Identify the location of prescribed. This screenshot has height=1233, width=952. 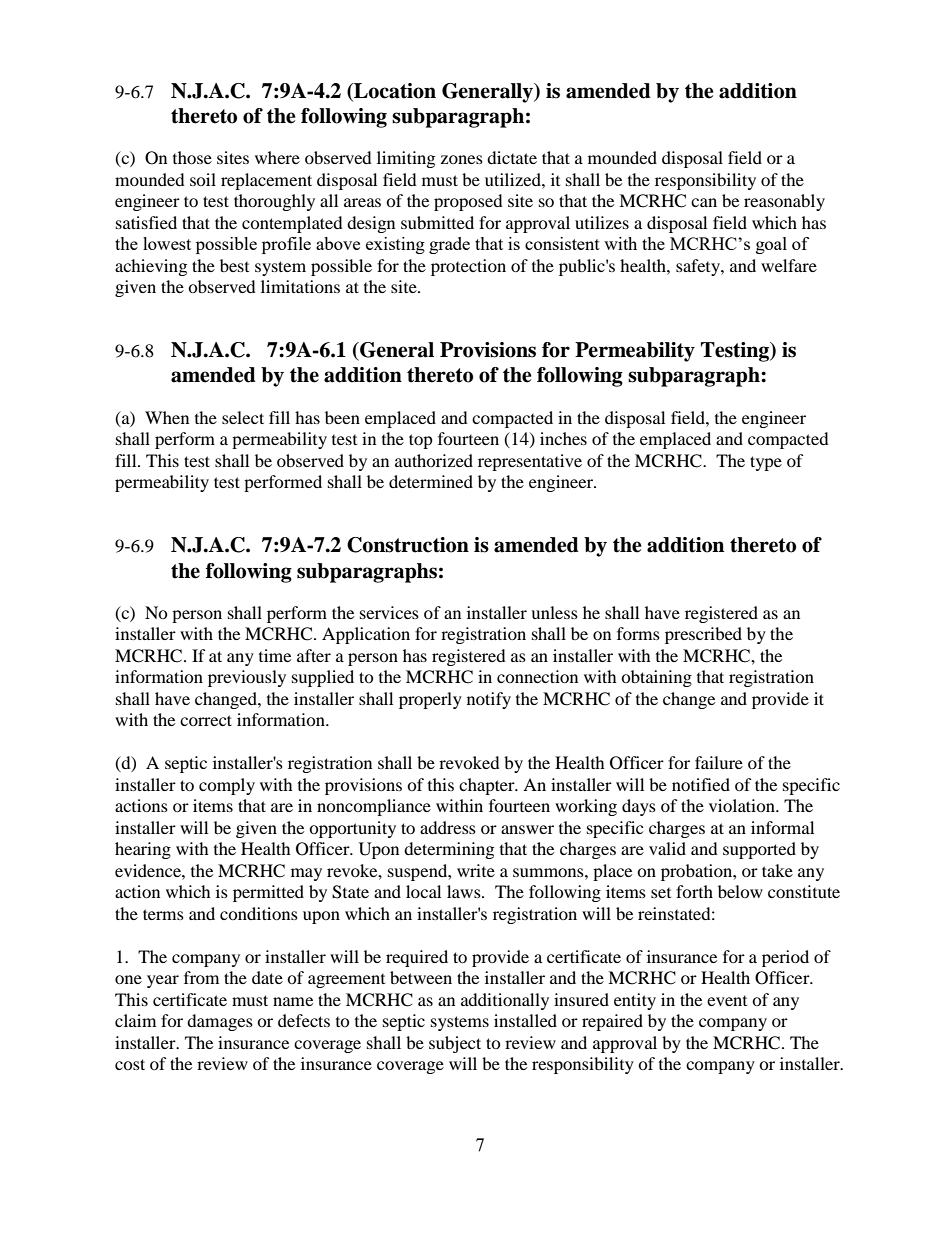
(703, 635).
